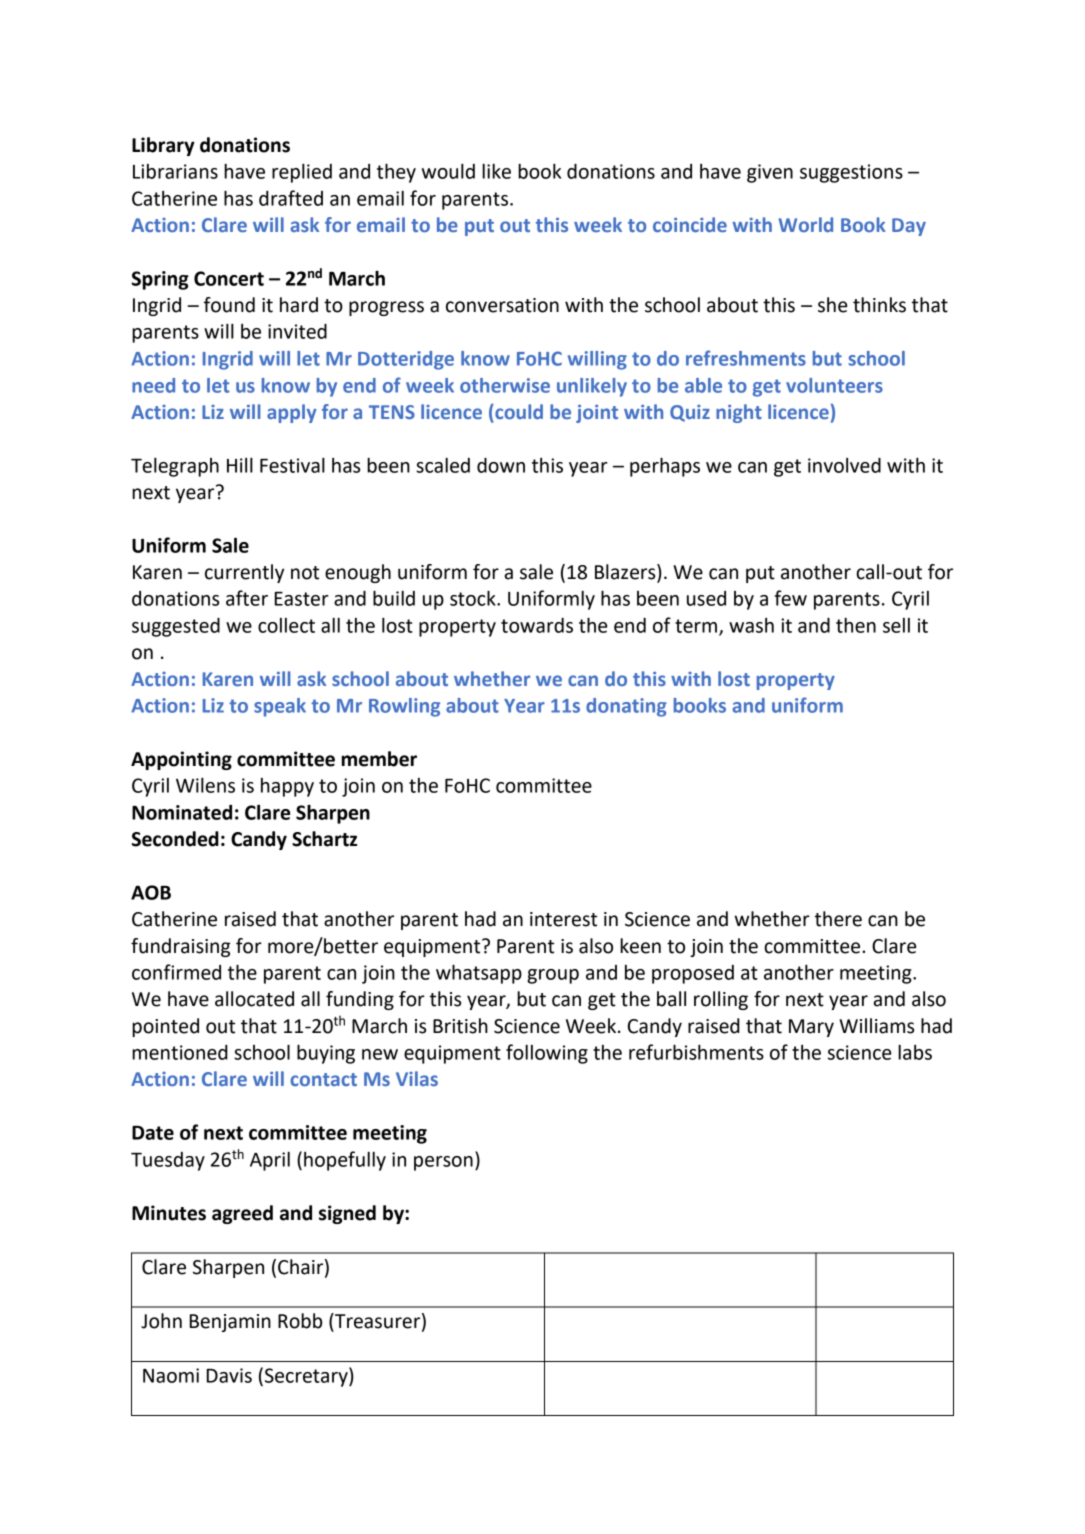  Describe the element at coordinates (448, 171) in the page. I see `would` at that location.
